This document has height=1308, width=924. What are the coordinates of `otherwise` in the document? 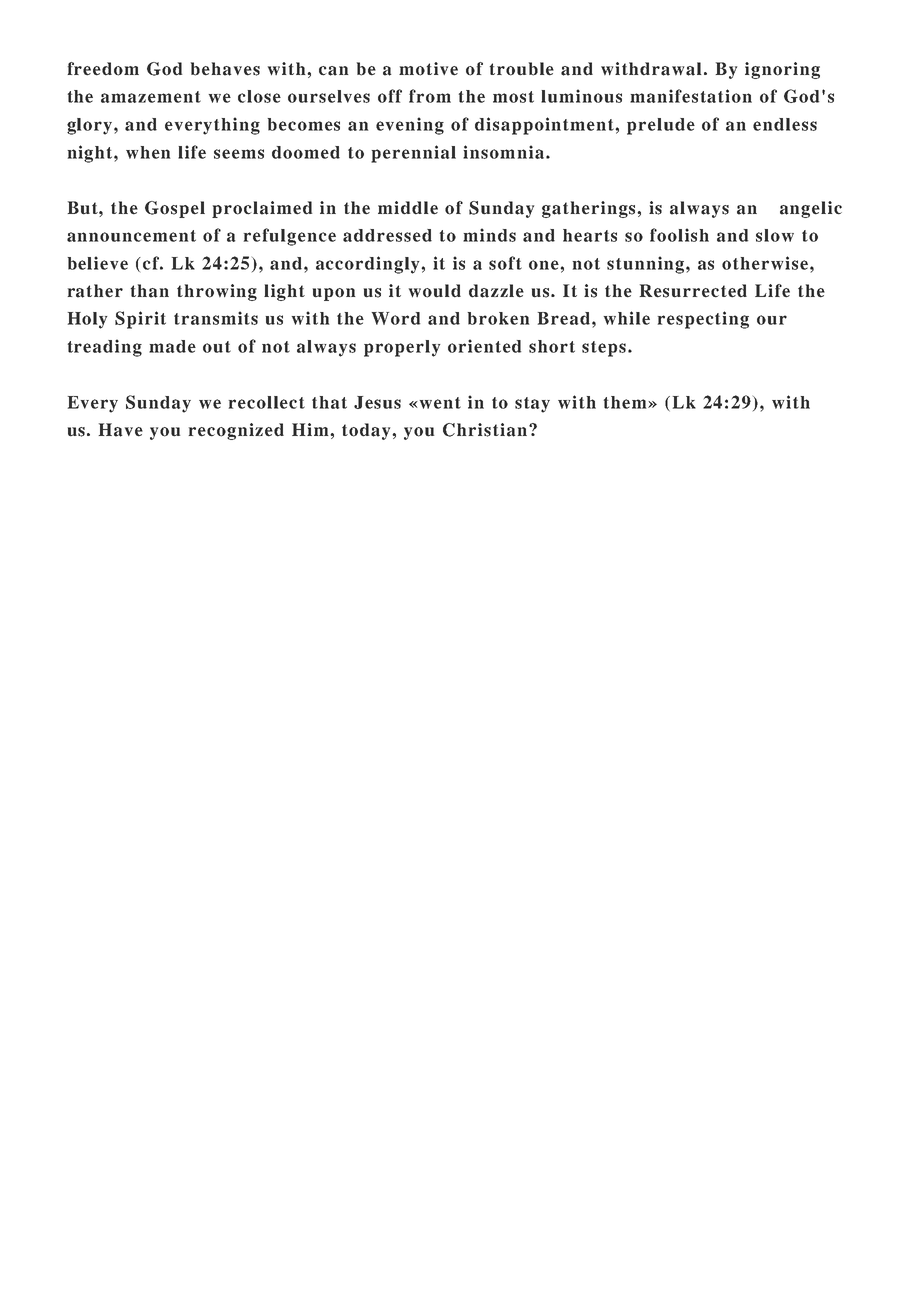 It's located at (765, 263).
